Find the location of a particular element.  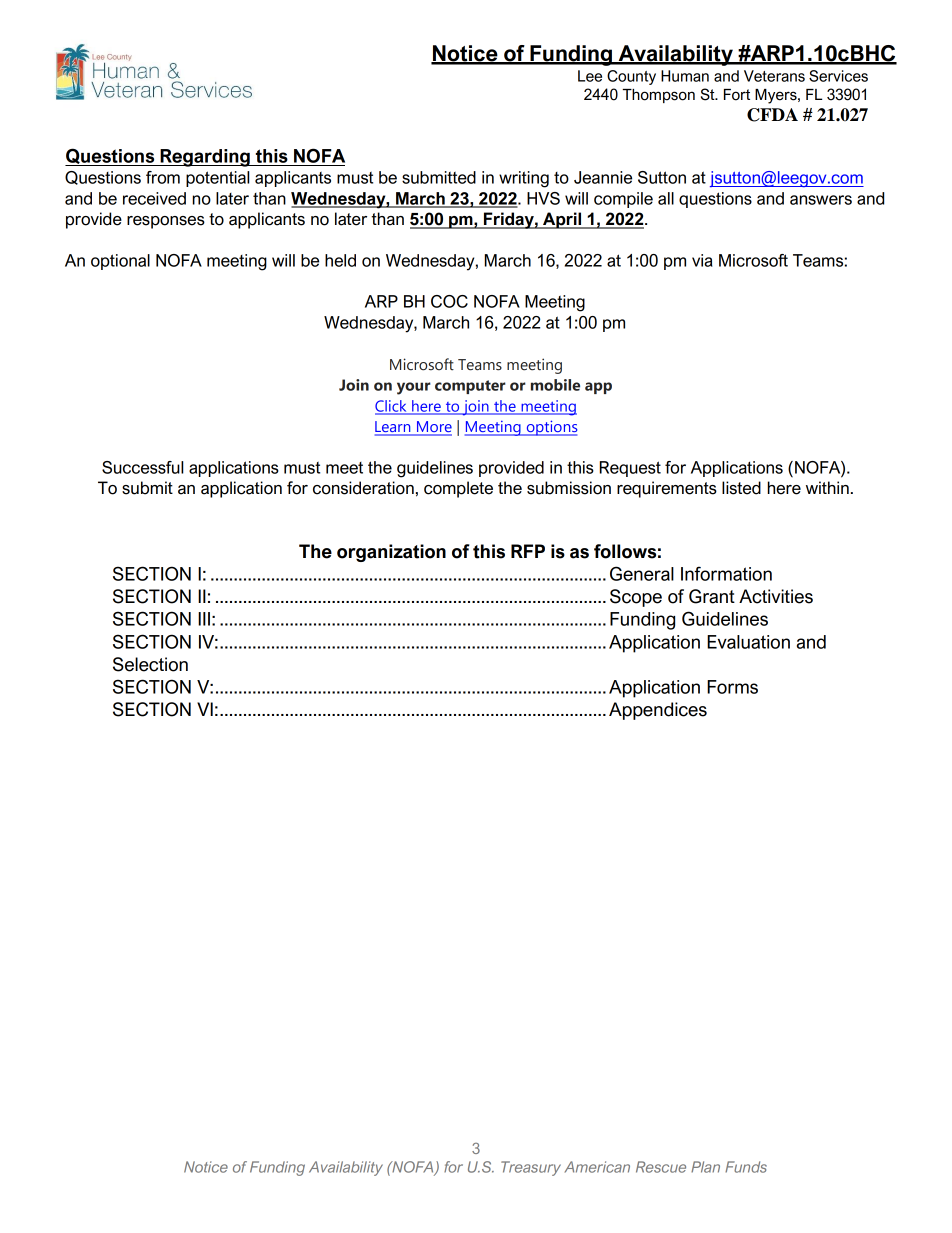

optional is located at coordinates (120, 262).
